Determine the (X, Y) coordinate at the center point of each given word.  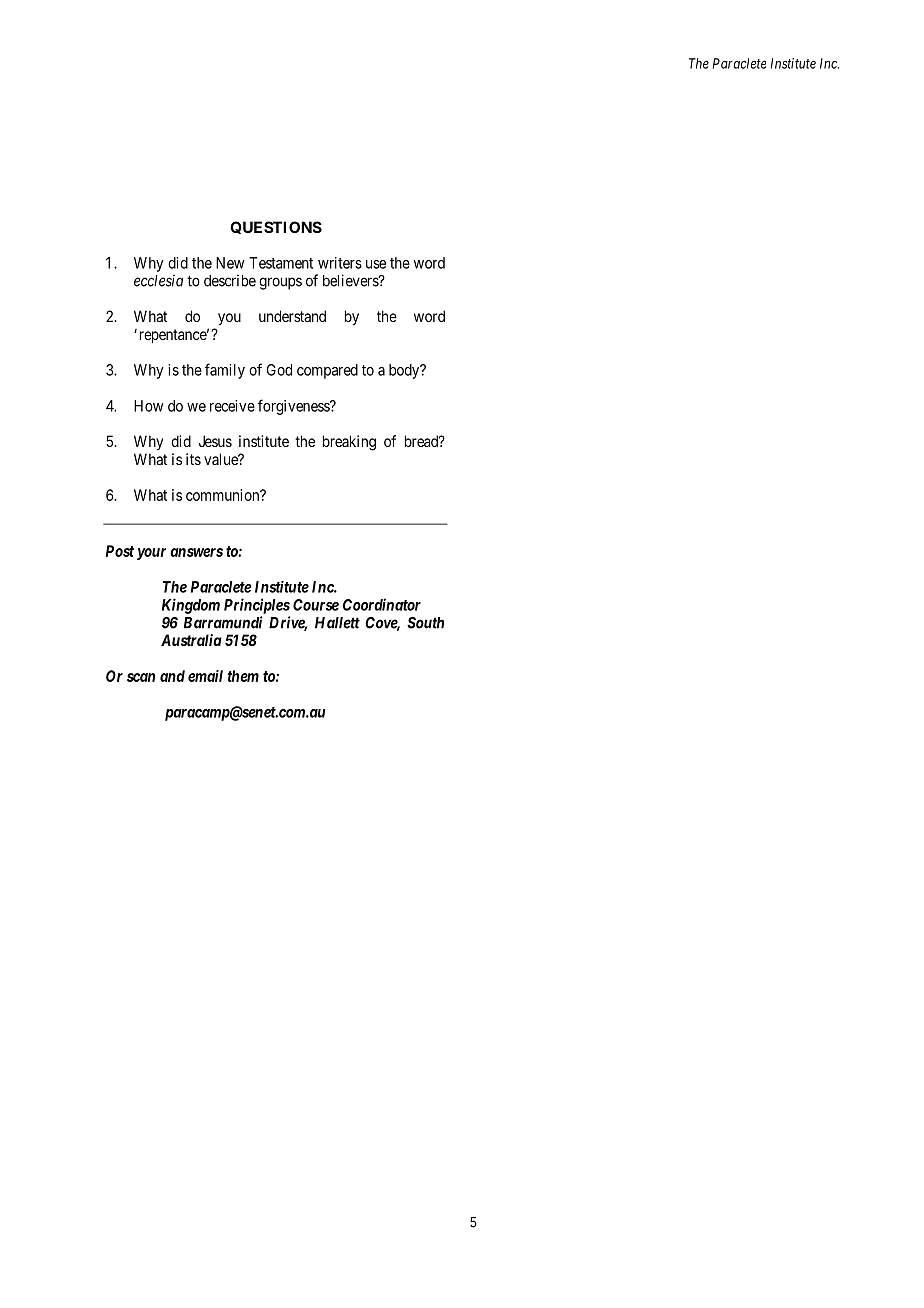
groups (280, 283)
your (151, 554)
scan (141, 677)
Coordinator (382, 604)
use (376, 264)
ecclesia (158, 280)
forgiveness (294, 407)
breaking (349, 443)
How (148, 406)
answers (196, 552)
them (243, 676)
